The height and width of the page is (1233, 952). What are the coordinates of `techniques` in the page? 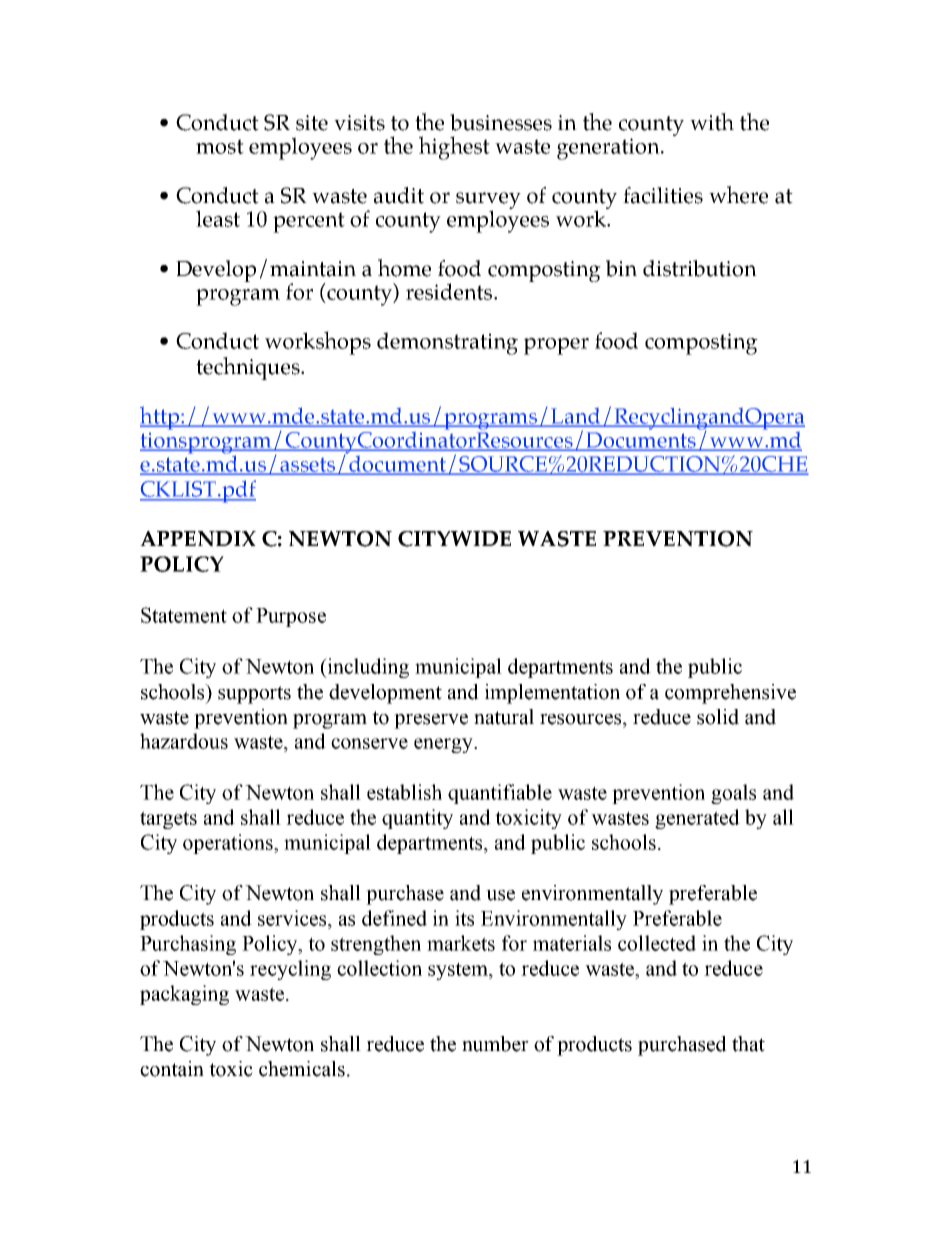 It's located at (249, 368).
